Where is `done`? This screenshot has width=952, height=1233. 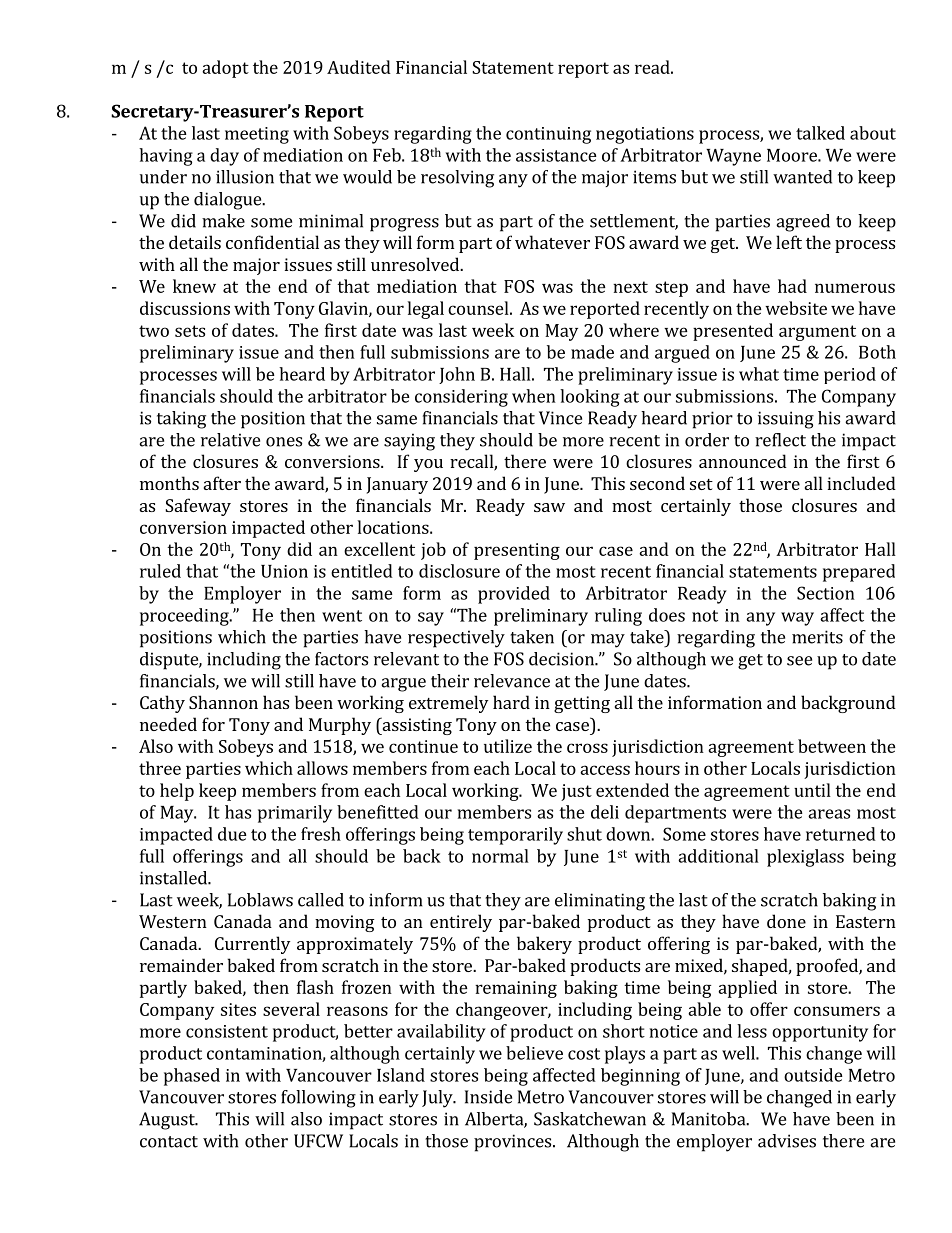
done is located at coordinates (786, 921).
